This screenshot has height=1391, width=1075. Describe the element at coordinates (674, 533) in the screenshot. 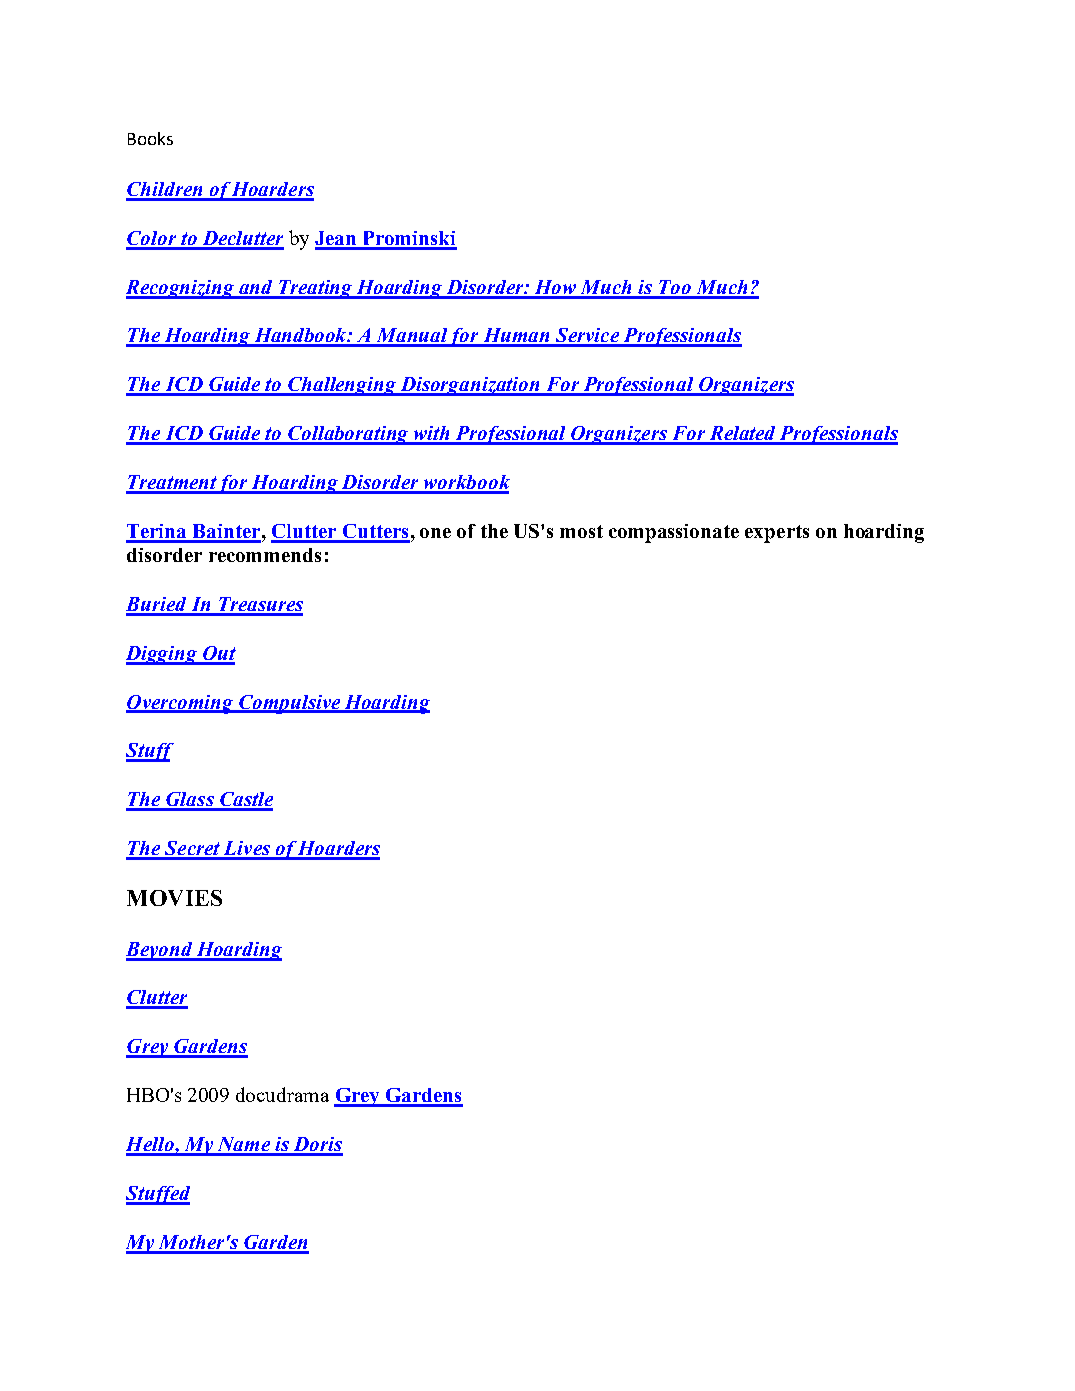

I see `compassionate` at that location.
